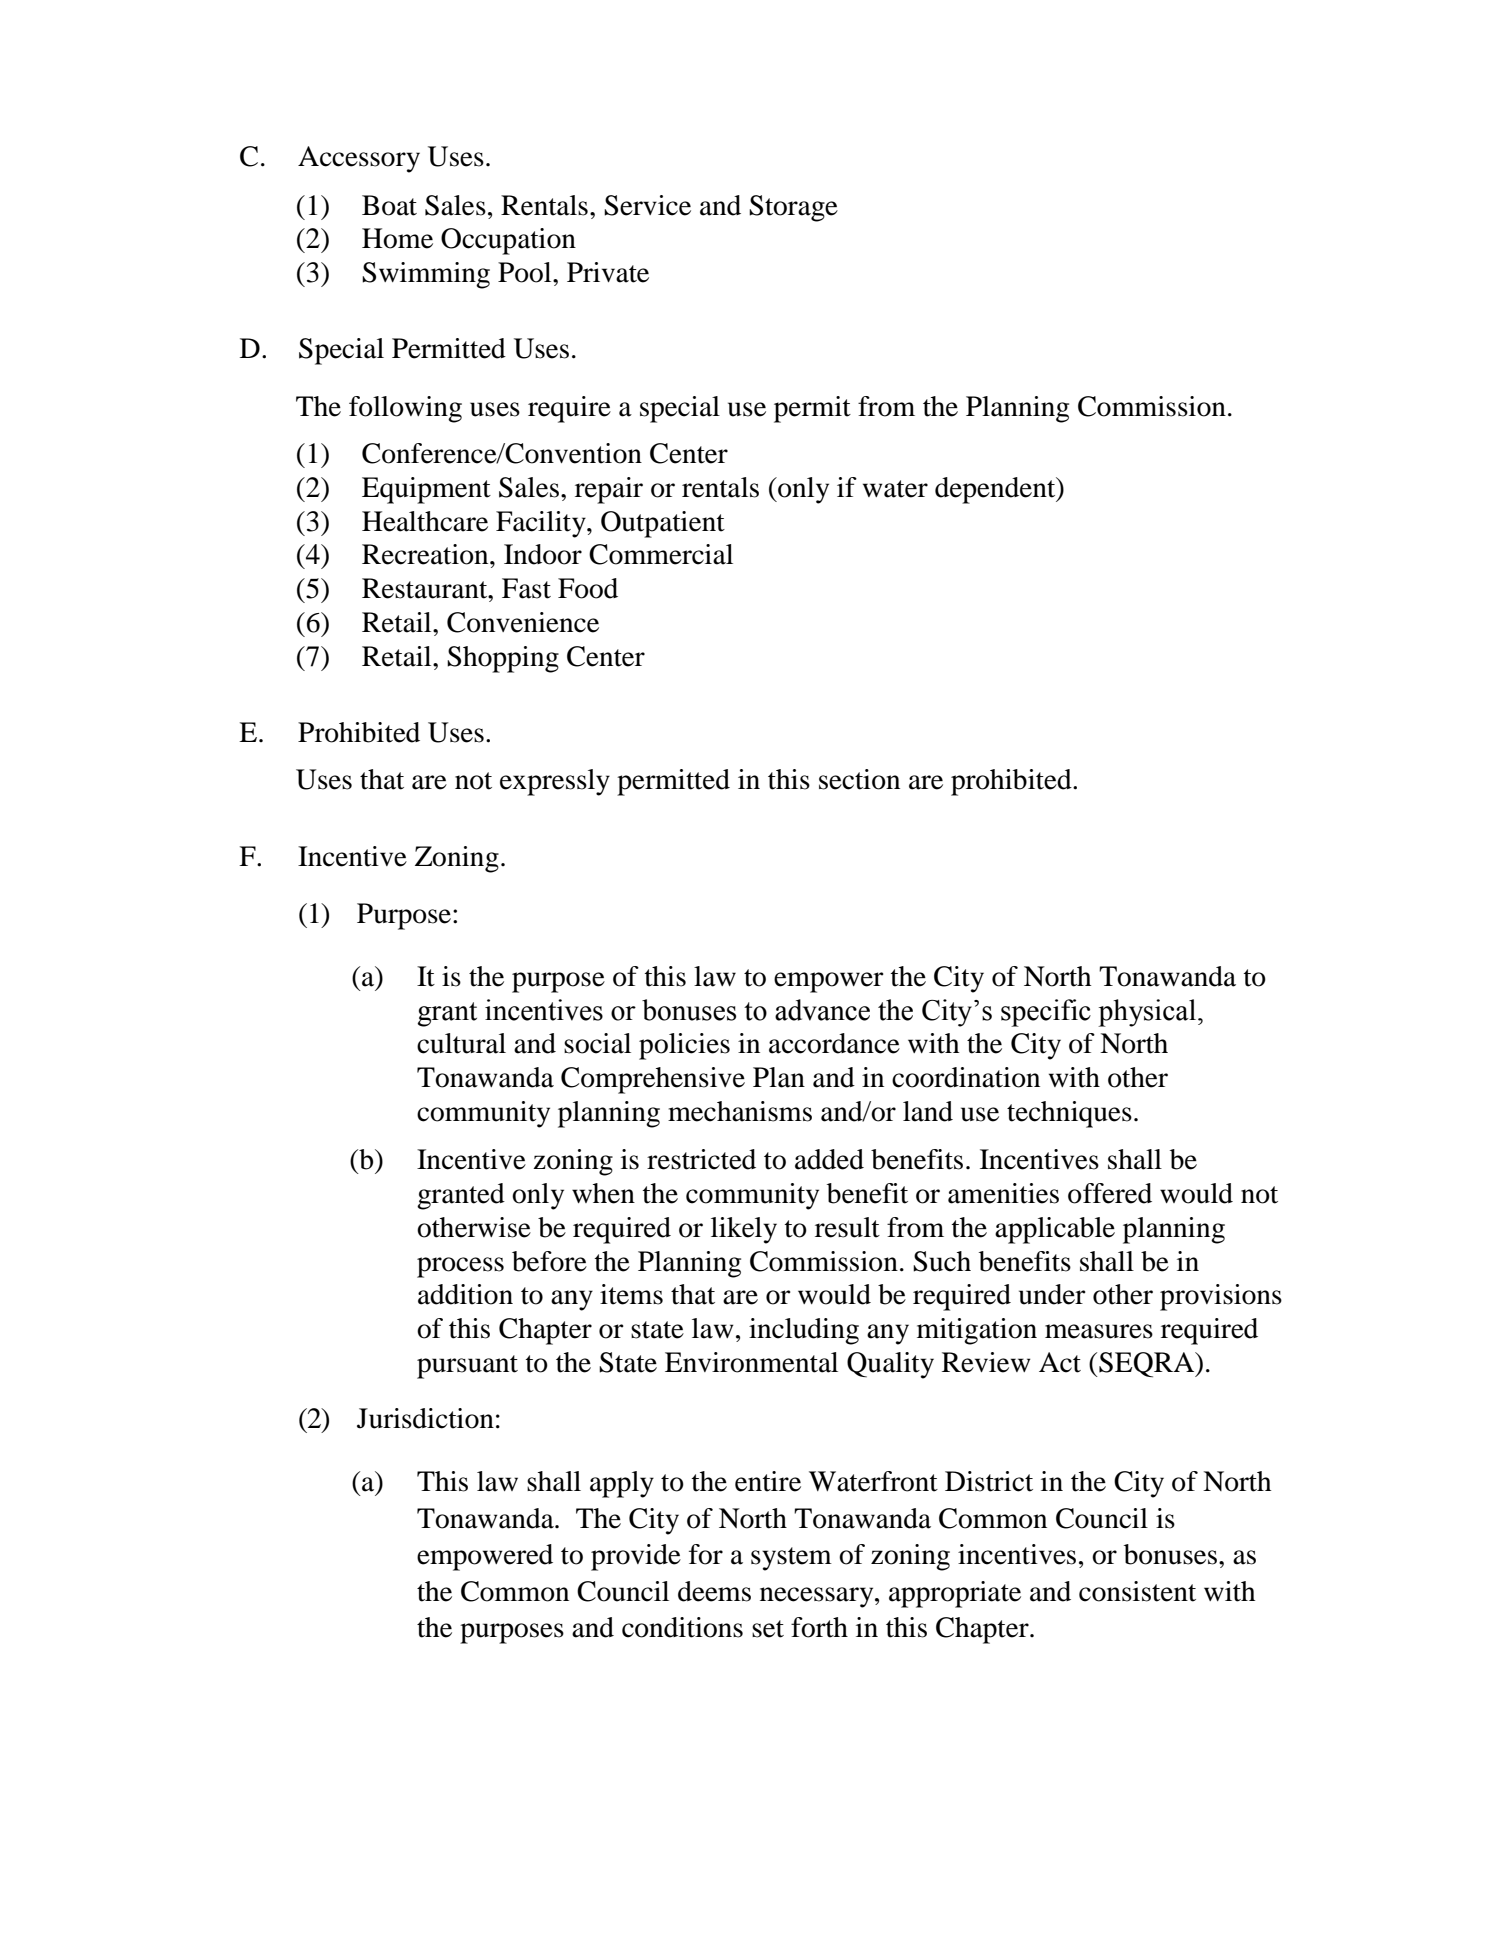 The image size is (1497, 1937). Describe the element at coordinates (1148, 1013) in the screenshot. I see `physical` at that location.
